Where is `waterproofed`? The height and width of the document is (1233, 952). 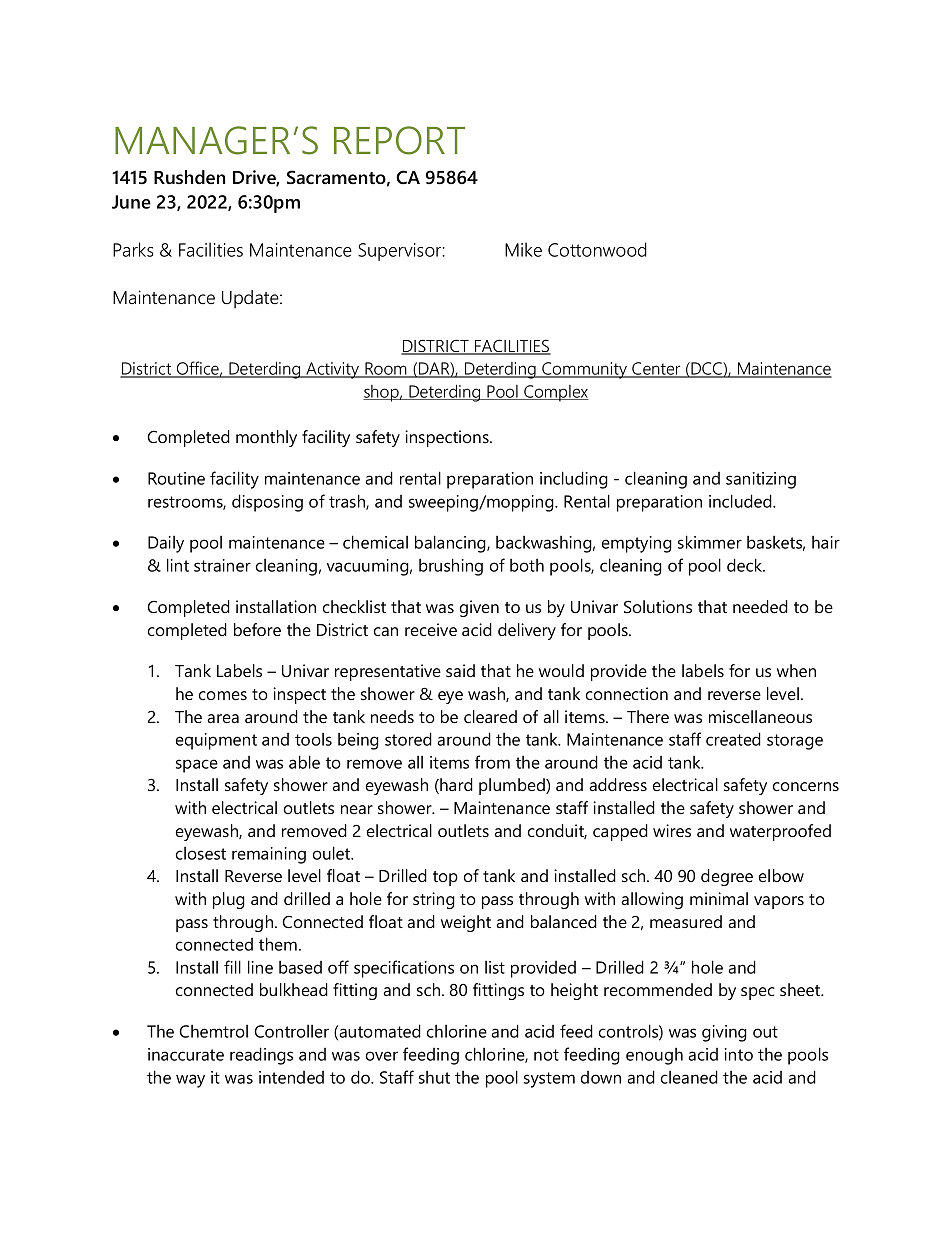 waterproofed is located at coordinates (780, 832).
